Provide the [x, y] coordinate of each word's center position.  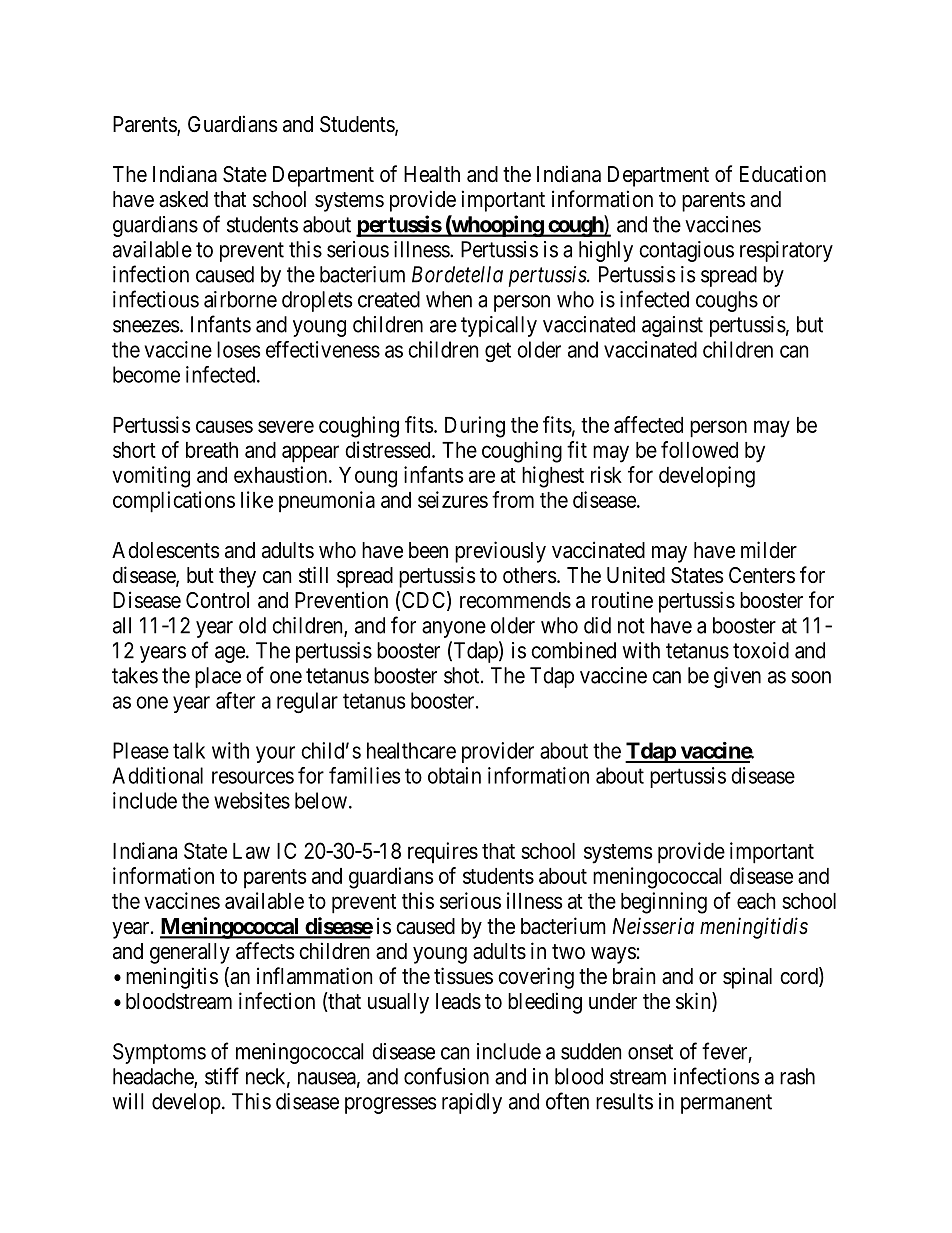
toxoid [761, 650]
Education [783, 174]
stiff [222, 1076]
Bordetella [457, 274]
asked [183, 199]
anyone [454, 629]
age [231, 654]
